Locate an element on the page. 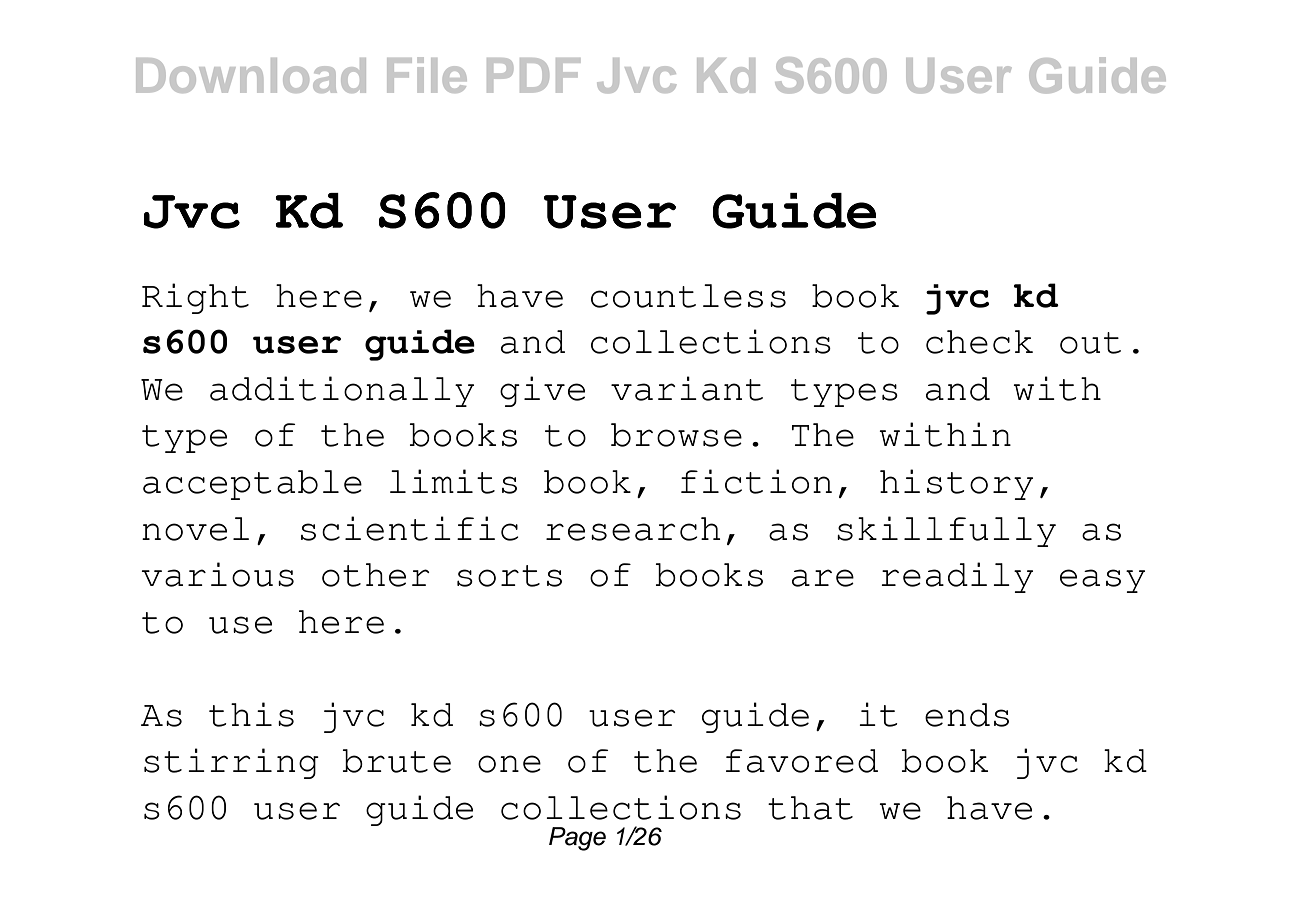  history is located at coordinates (956, 484).
